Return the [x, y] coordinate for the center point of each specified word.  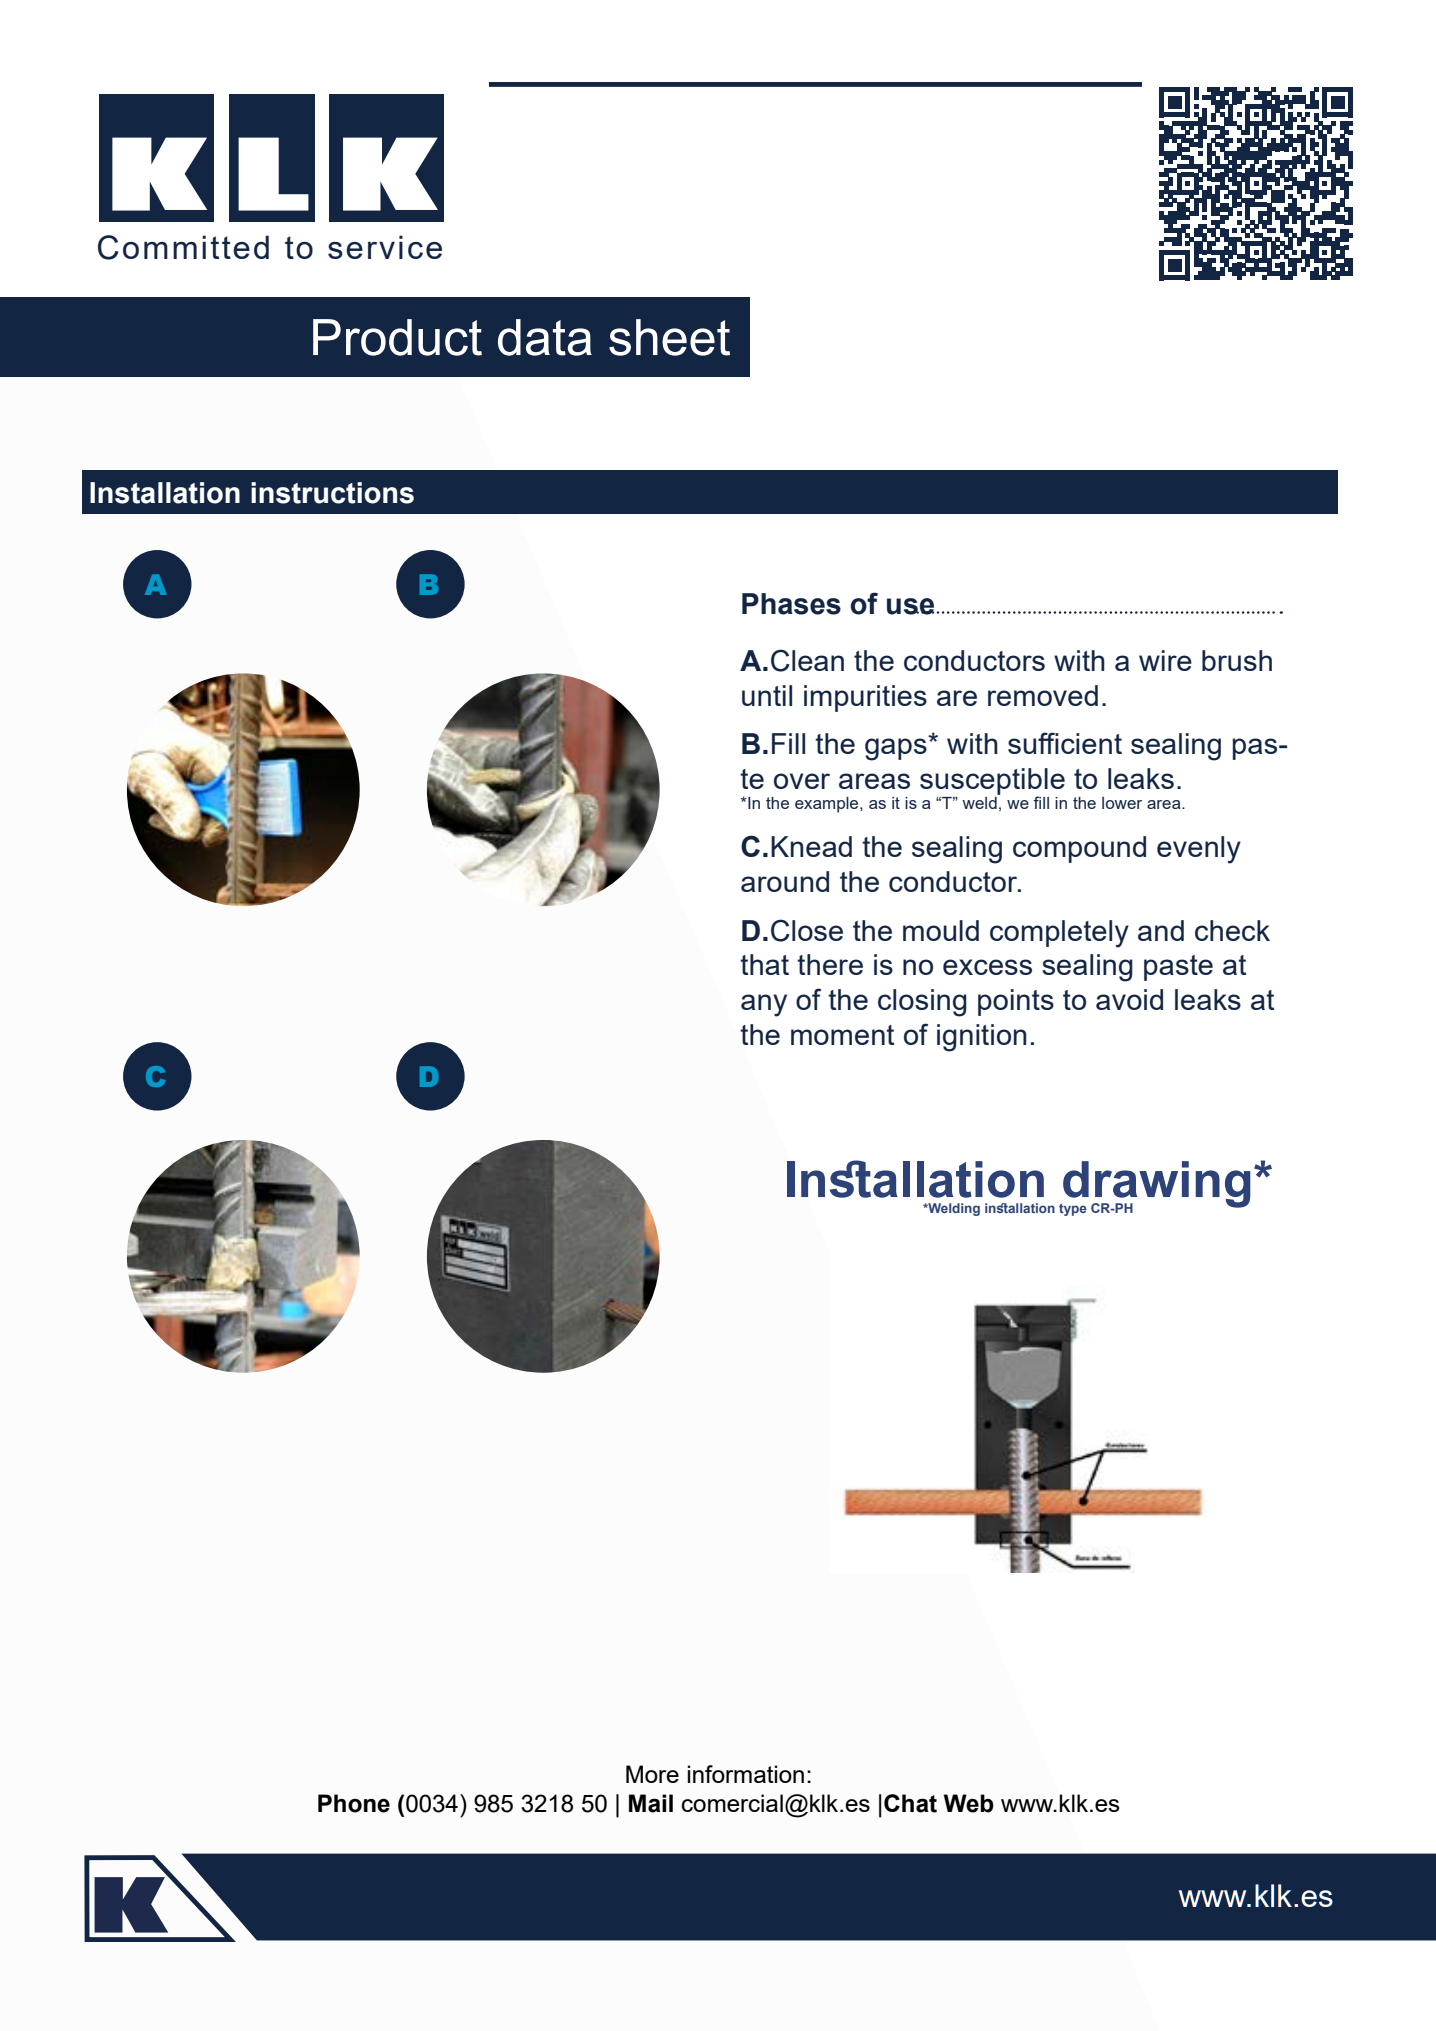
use [912, 606]
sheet [669, 337]
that [764, 964]
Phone [354, 1803]
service [385, 247]
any [764, 1005]
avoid [1129, 999]
